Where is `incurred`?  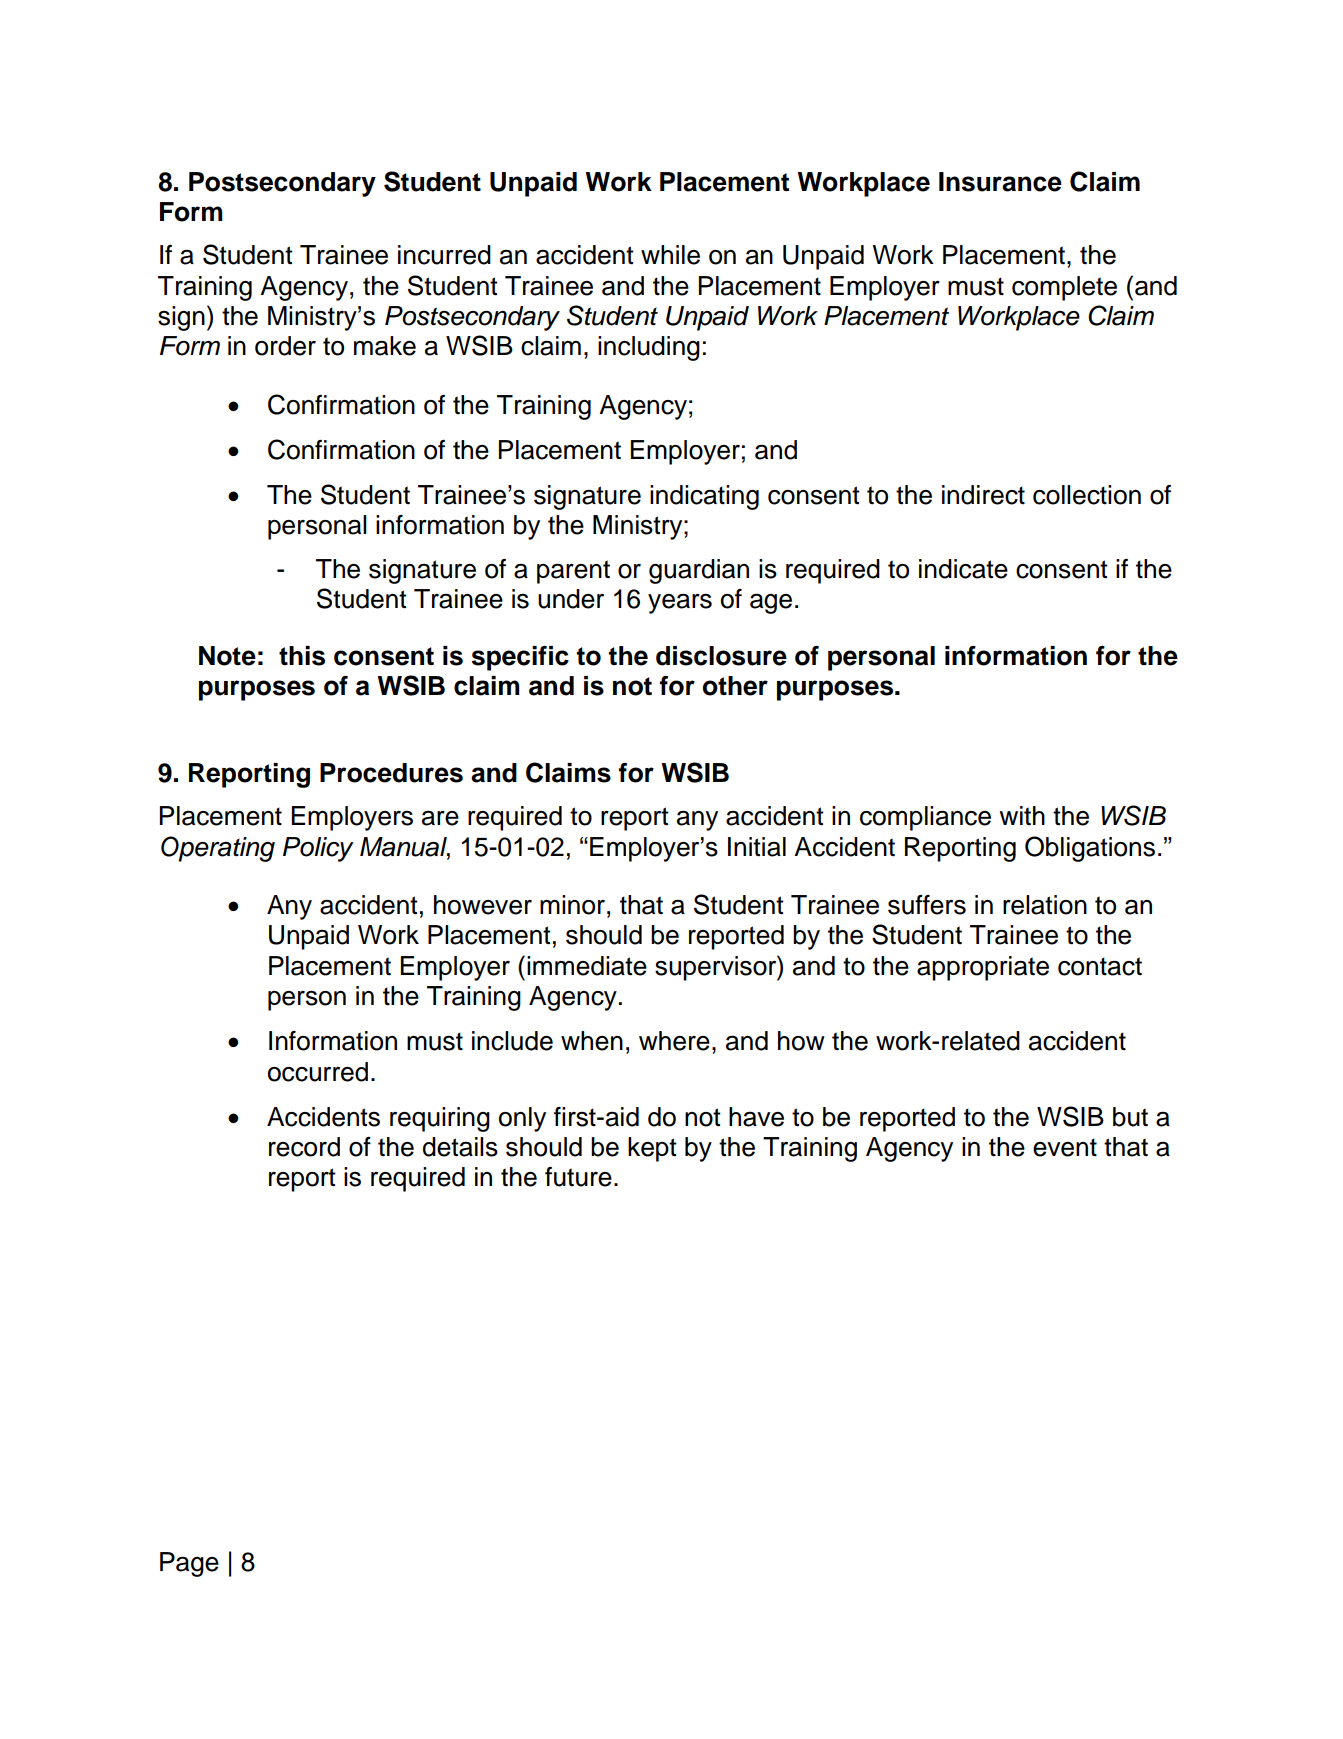
incurred is located at coordinates (444, 255).
